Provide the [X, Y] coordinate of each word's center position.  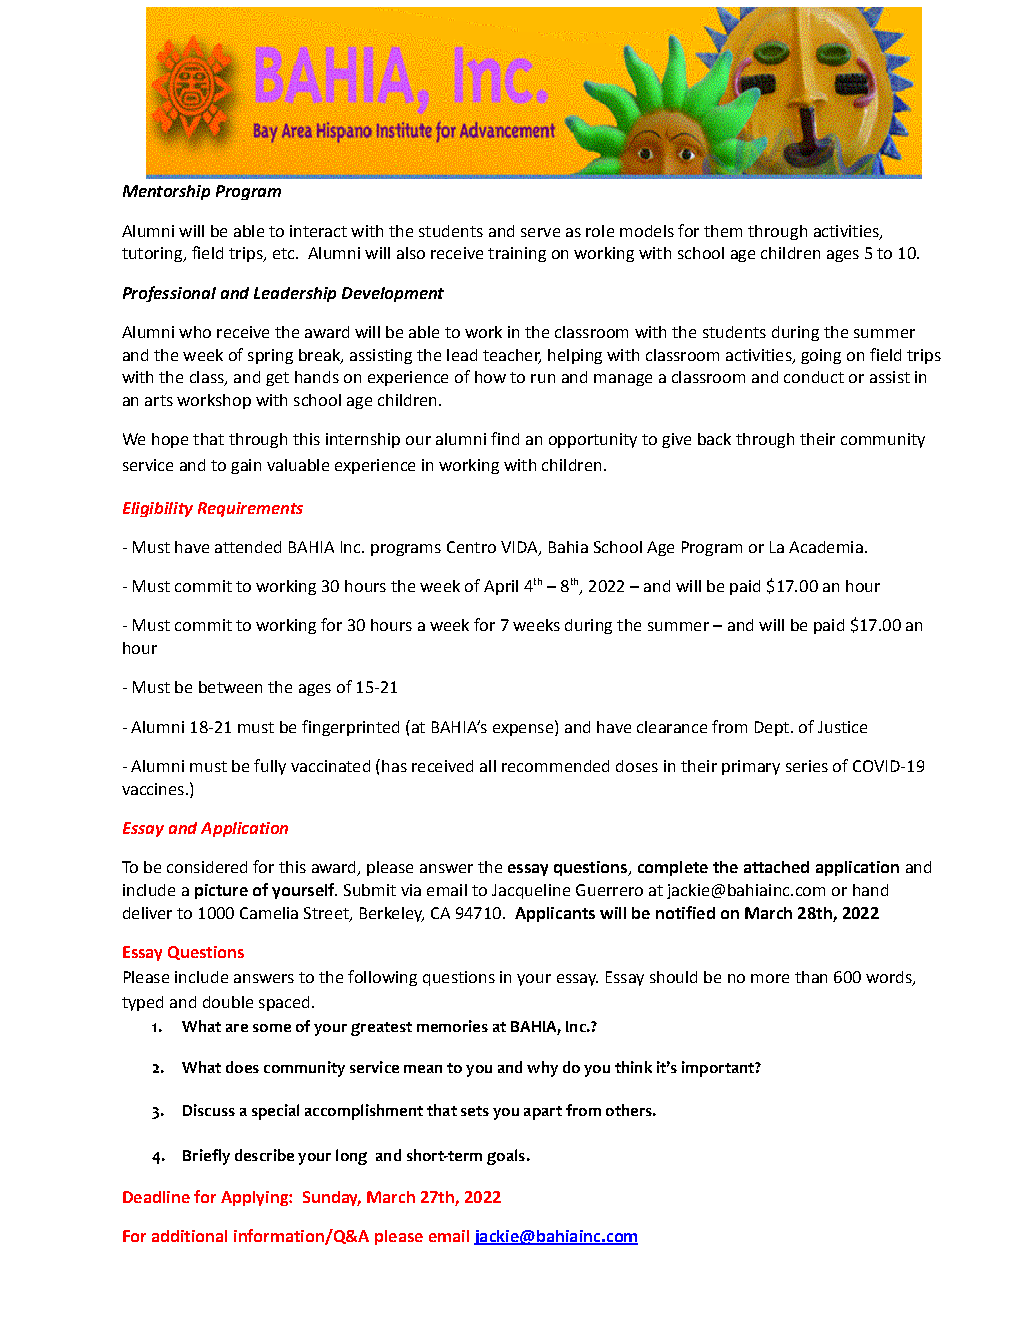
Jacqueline [531, 891]
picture [221, 891]
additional [189, 1236]
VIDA [520, 548]
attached [776, 867]
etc [283, 253]
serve [540, 232]
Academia [826, 547]
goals [506, 1157]
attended [248, 547]
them [723, 231]
